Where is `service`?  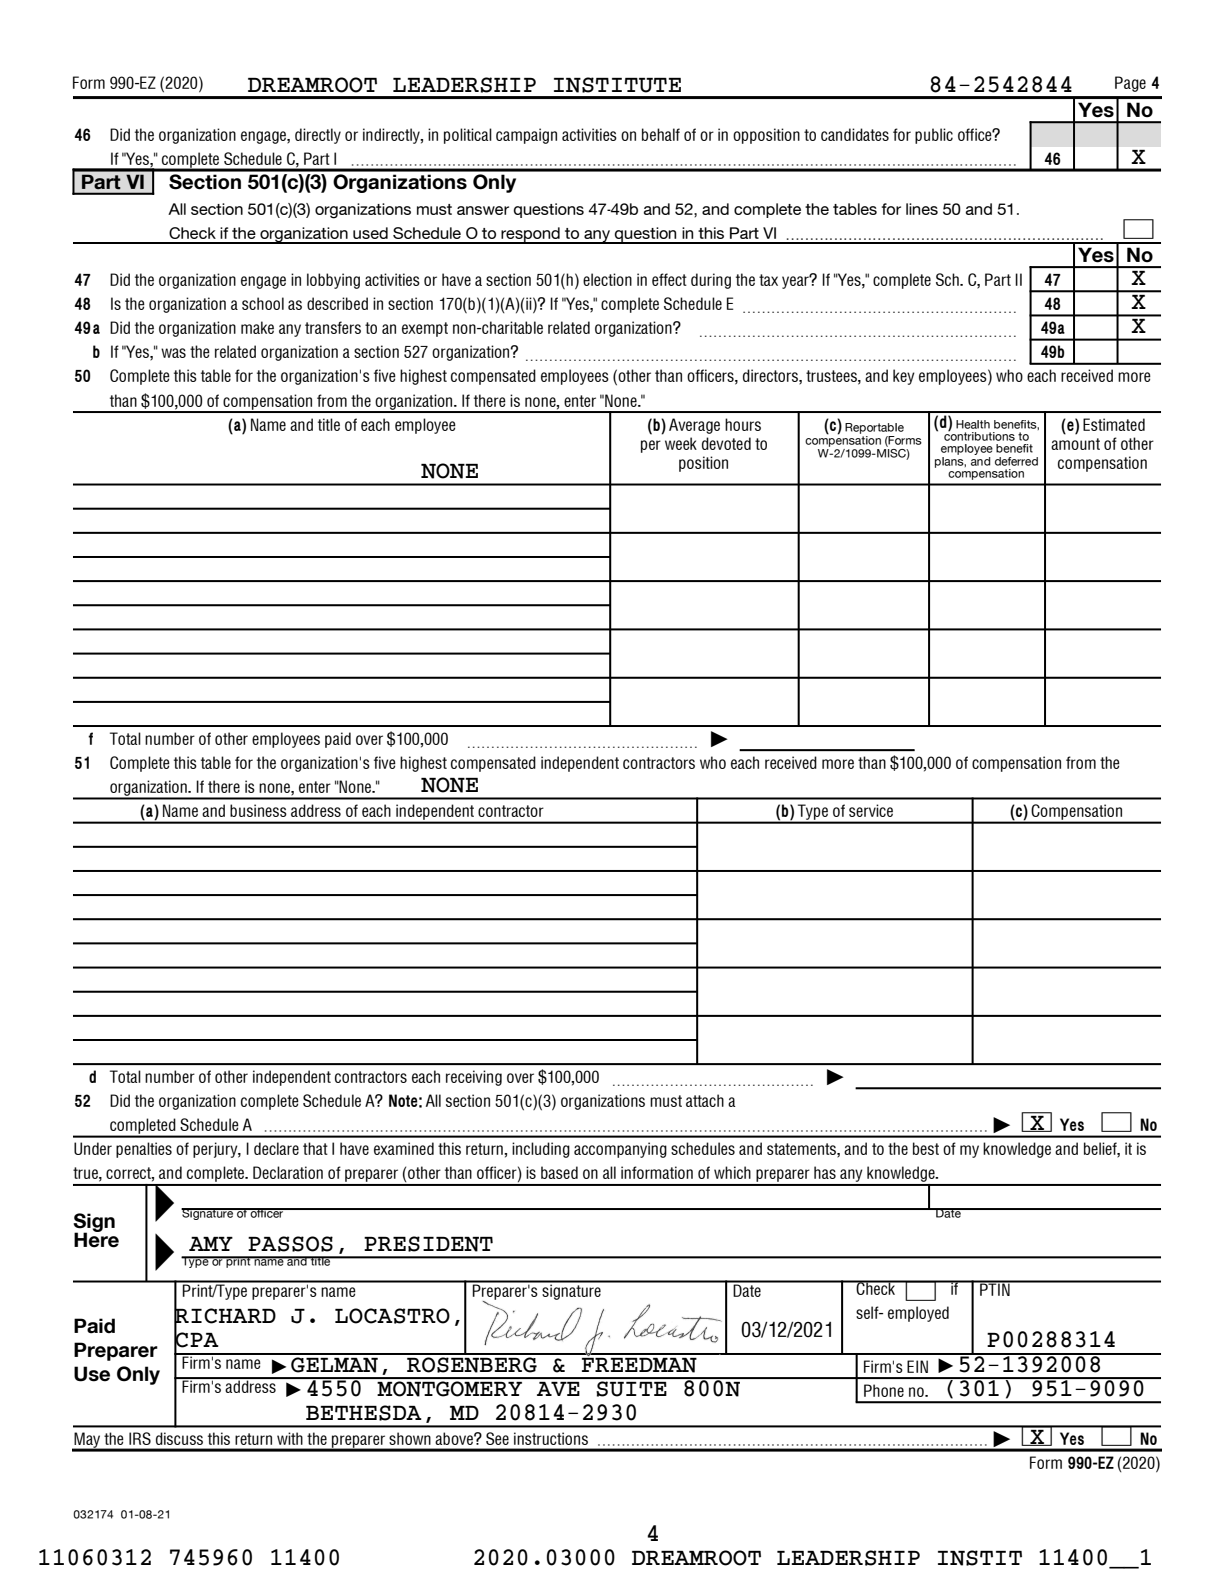 service is located at coordinates (871, 810).
